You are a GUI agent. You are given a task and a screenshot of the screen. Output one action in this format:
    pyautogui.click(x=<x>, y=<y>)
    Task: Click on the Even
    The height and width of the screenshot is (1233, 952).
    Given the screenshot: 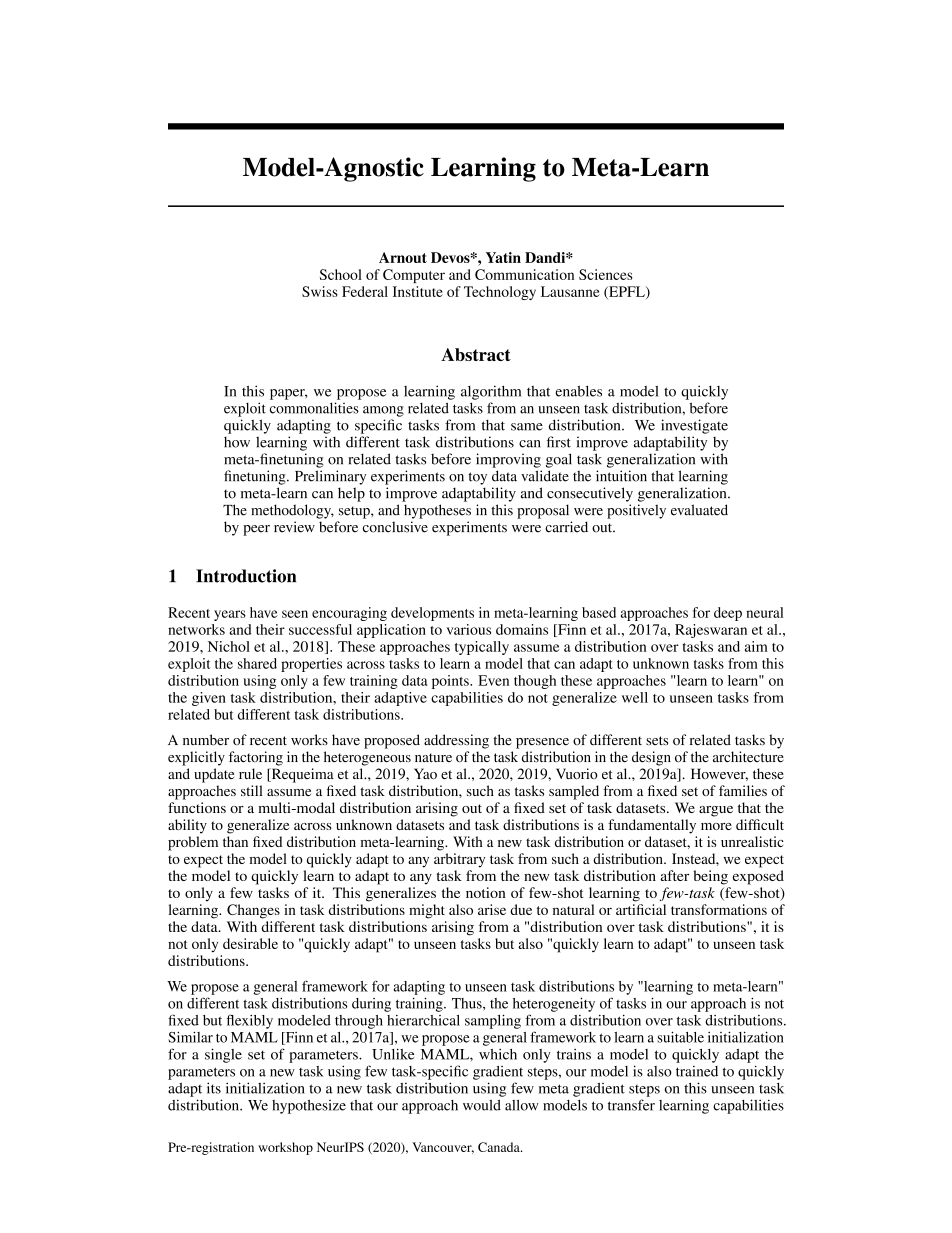 What is the action you would take?
    pyautogui.click(x=493, y=680)
